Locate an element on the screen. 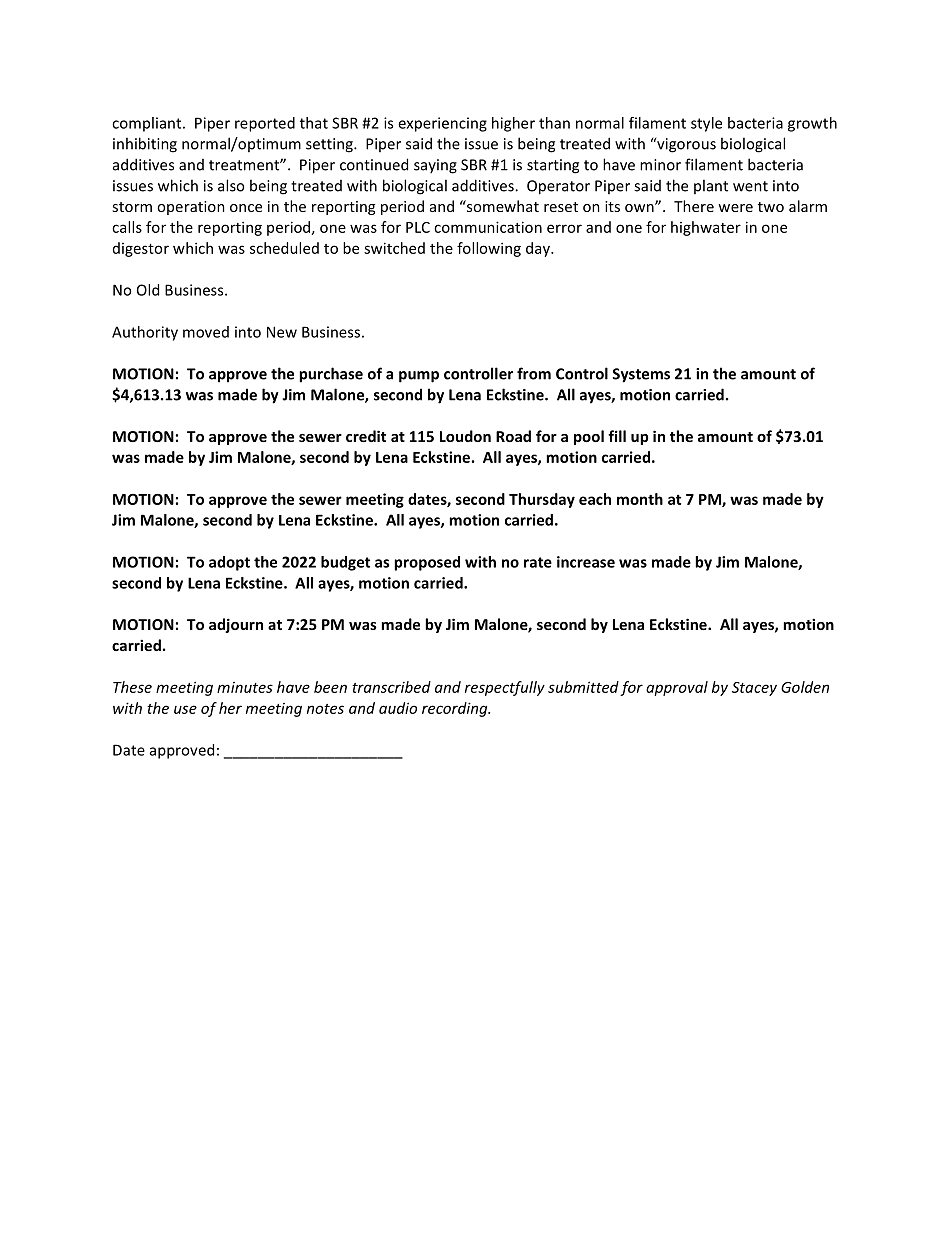  Stacey is located at coordinates (754, 689).
